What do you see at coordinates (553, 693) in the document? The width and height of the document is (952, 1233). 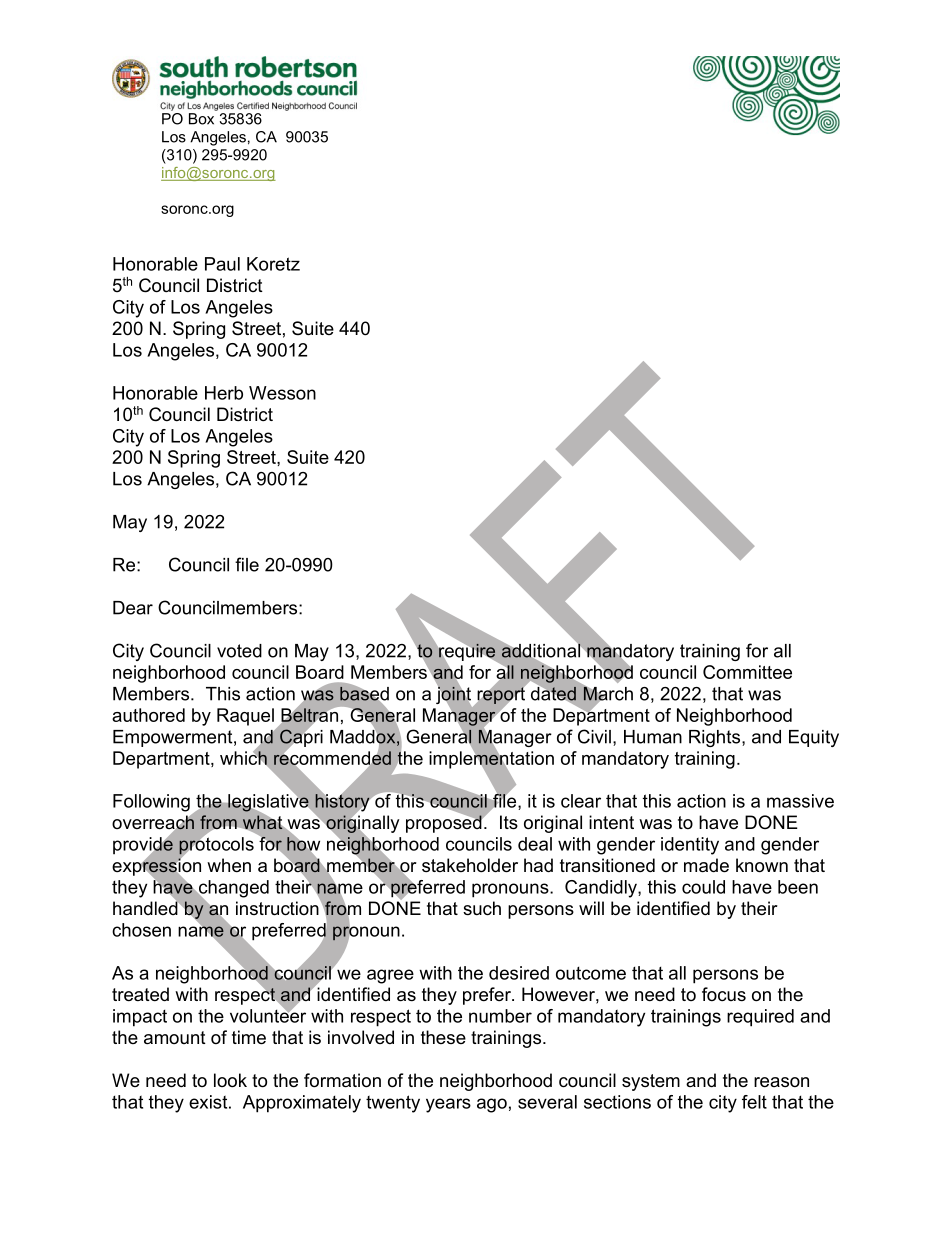 I see `dated` at bounding box center [553, 693].
